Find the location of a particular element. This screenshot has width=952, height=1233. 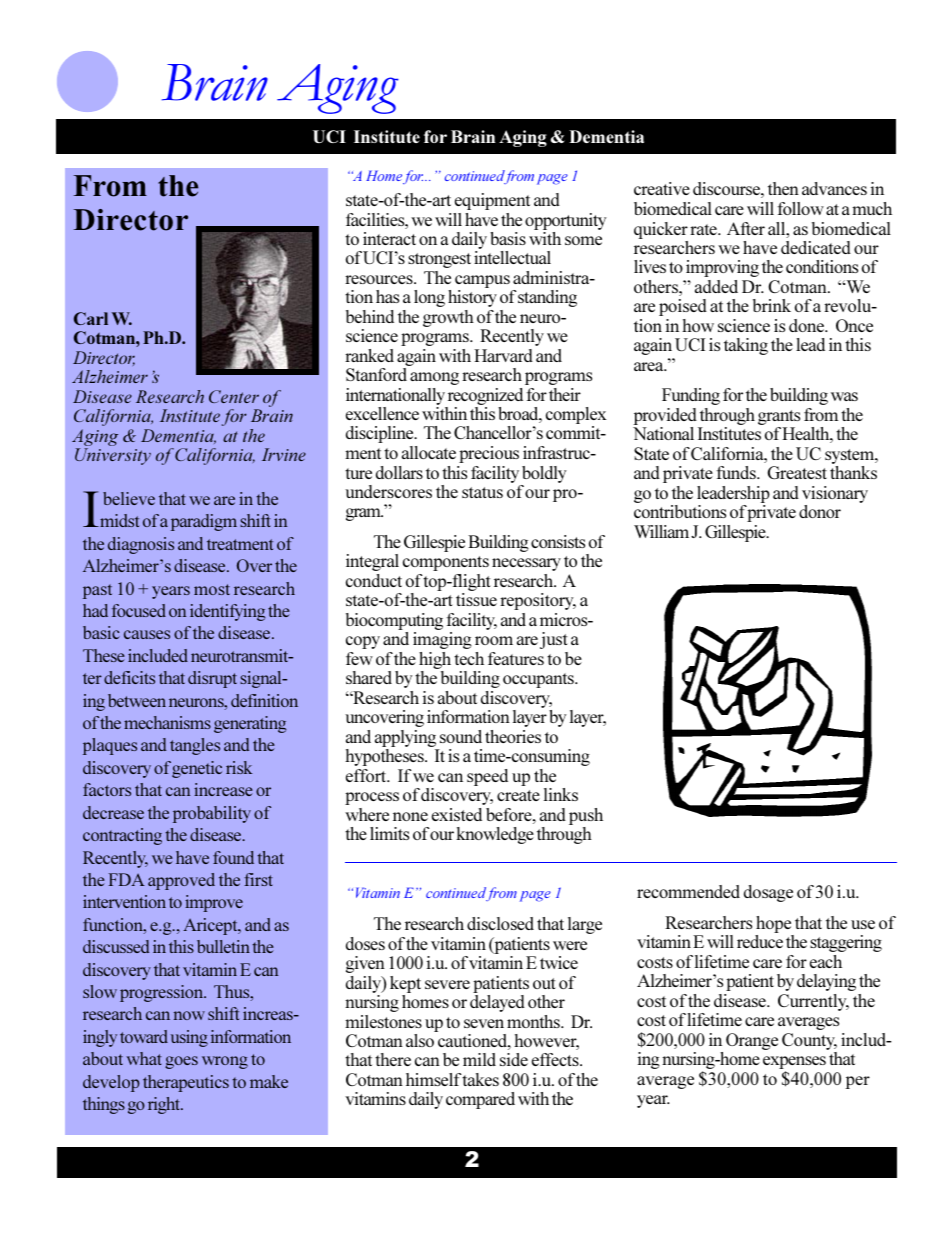

follow is located at coordinates (800, 208).
